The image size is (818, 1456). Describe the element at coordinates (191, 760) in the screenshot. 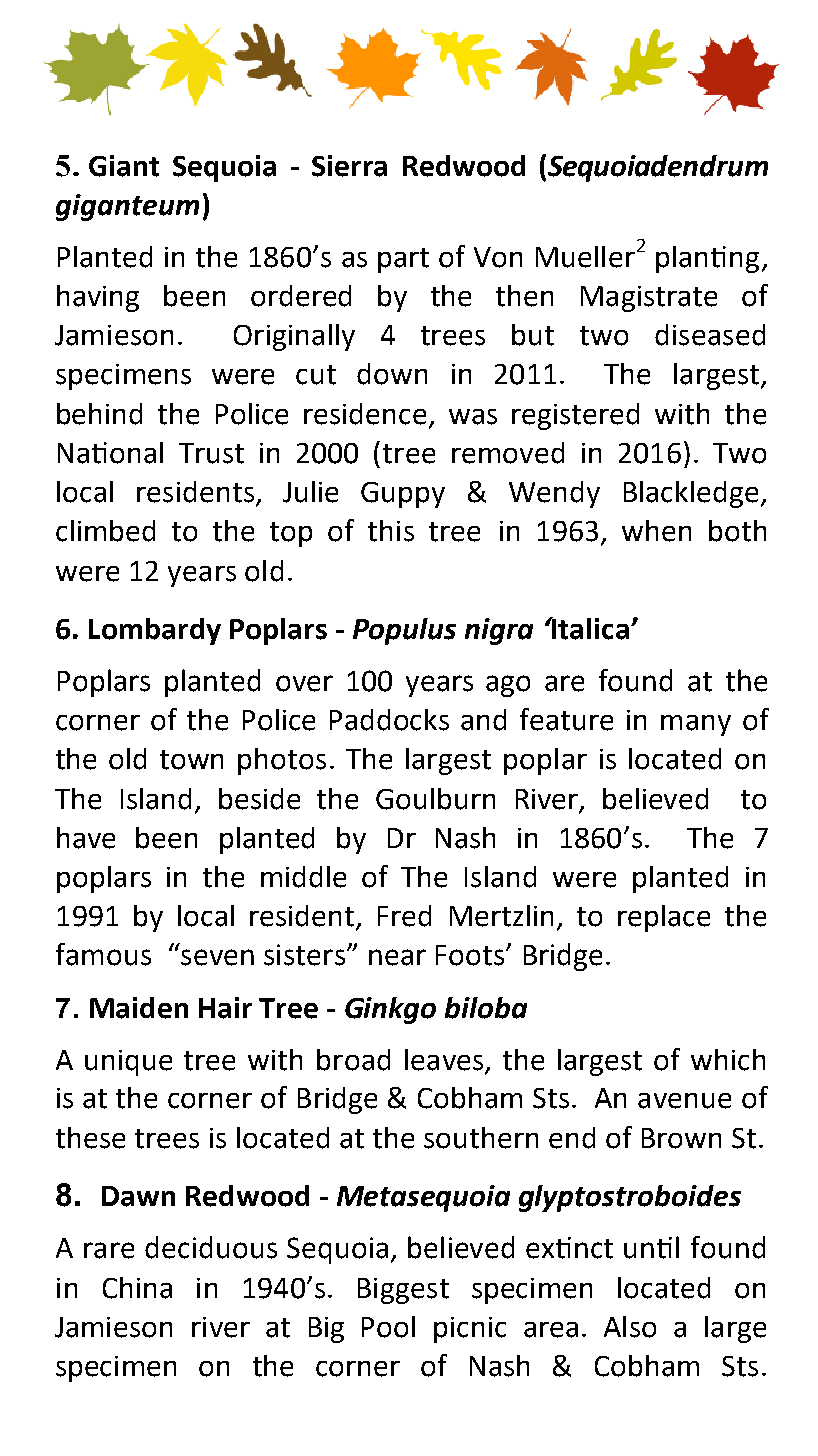

I see `town` at that location.
